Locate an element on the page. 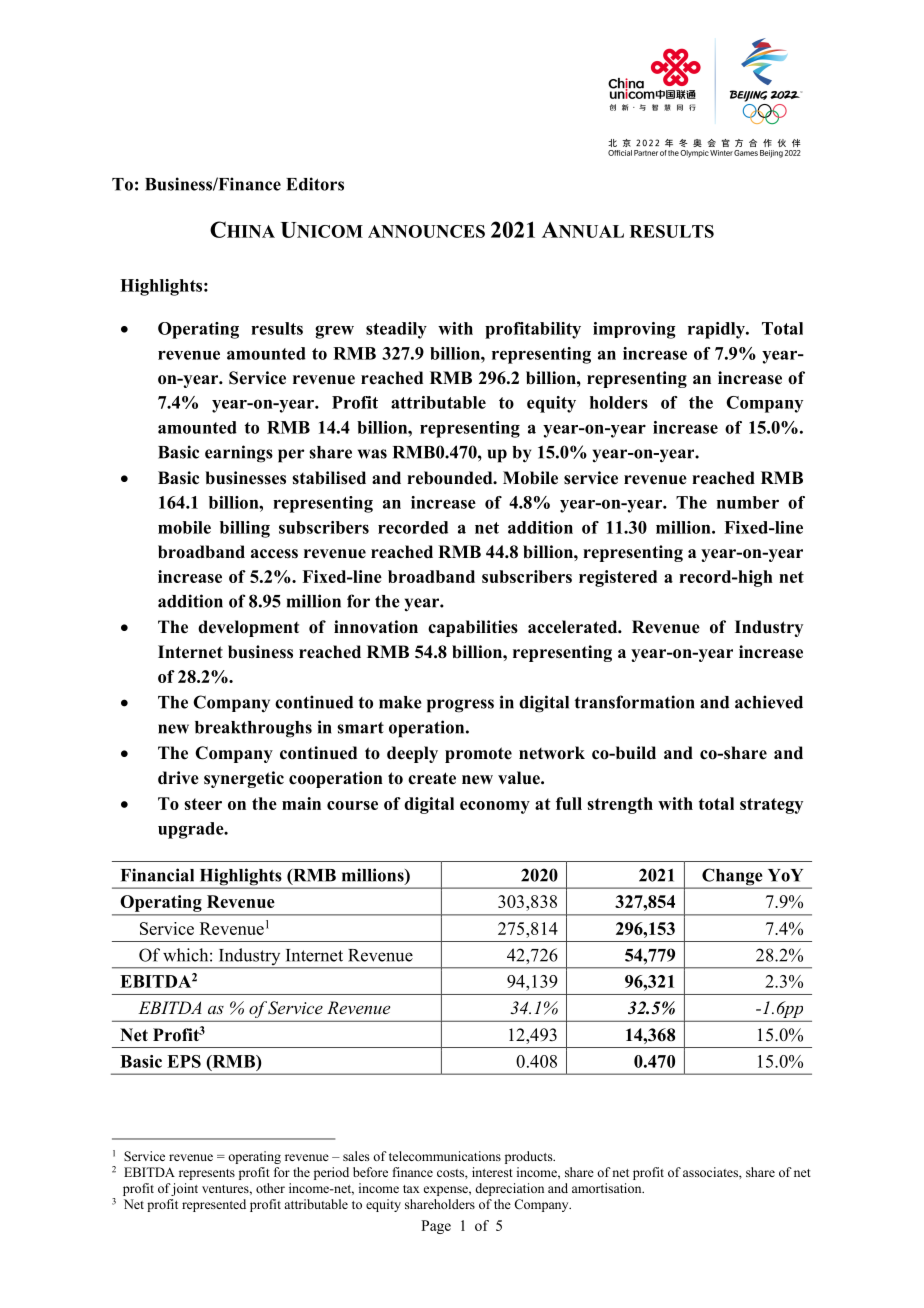 Image resolution: width=924 pixels, height=1308 pixels. transformation is located at coordinates (635, 702).
